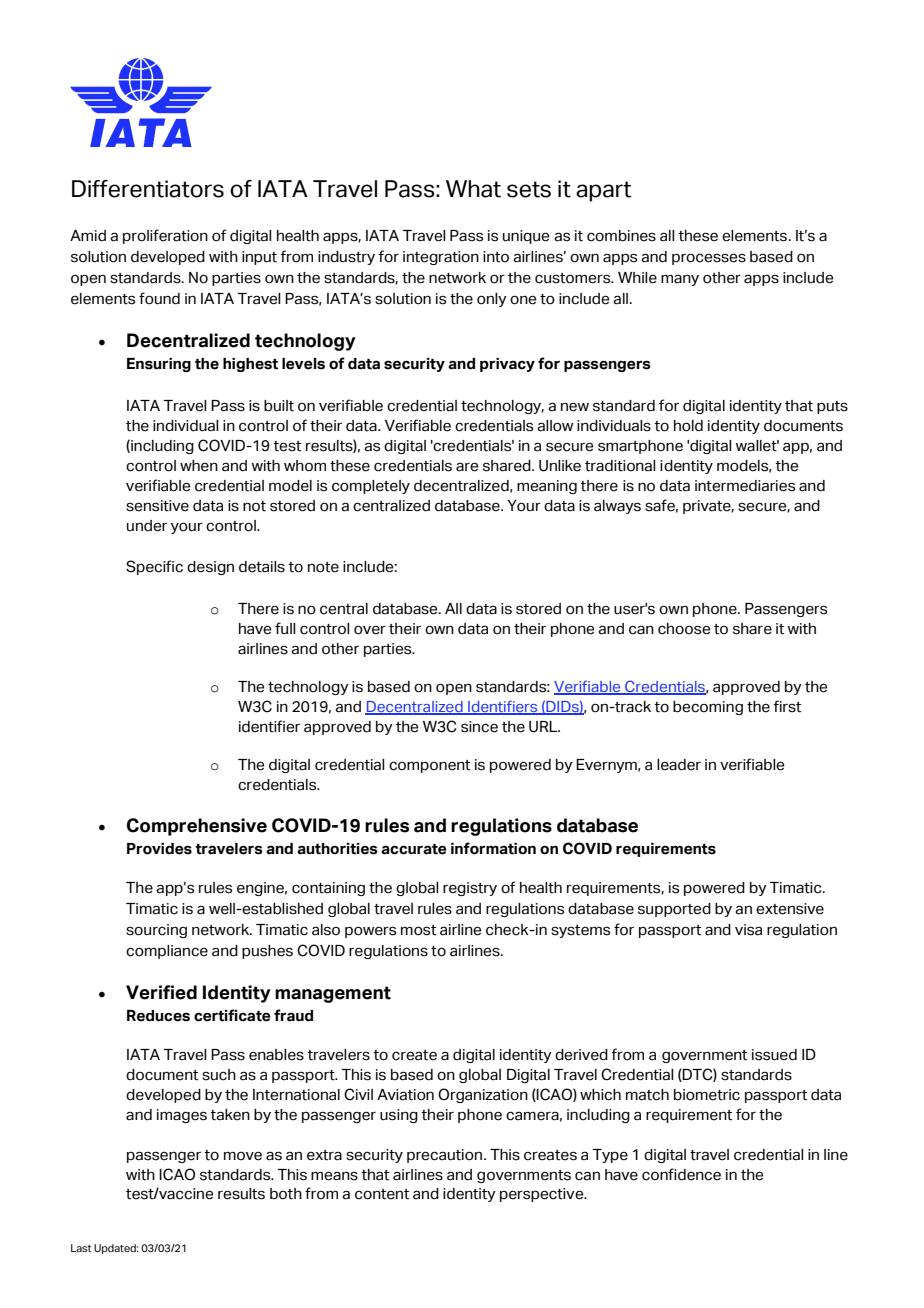 The width and height of the screenshot is (924, 1308). Describe the element at coordinates (684, 629) in the screenshot. I see `choose` at that location.
